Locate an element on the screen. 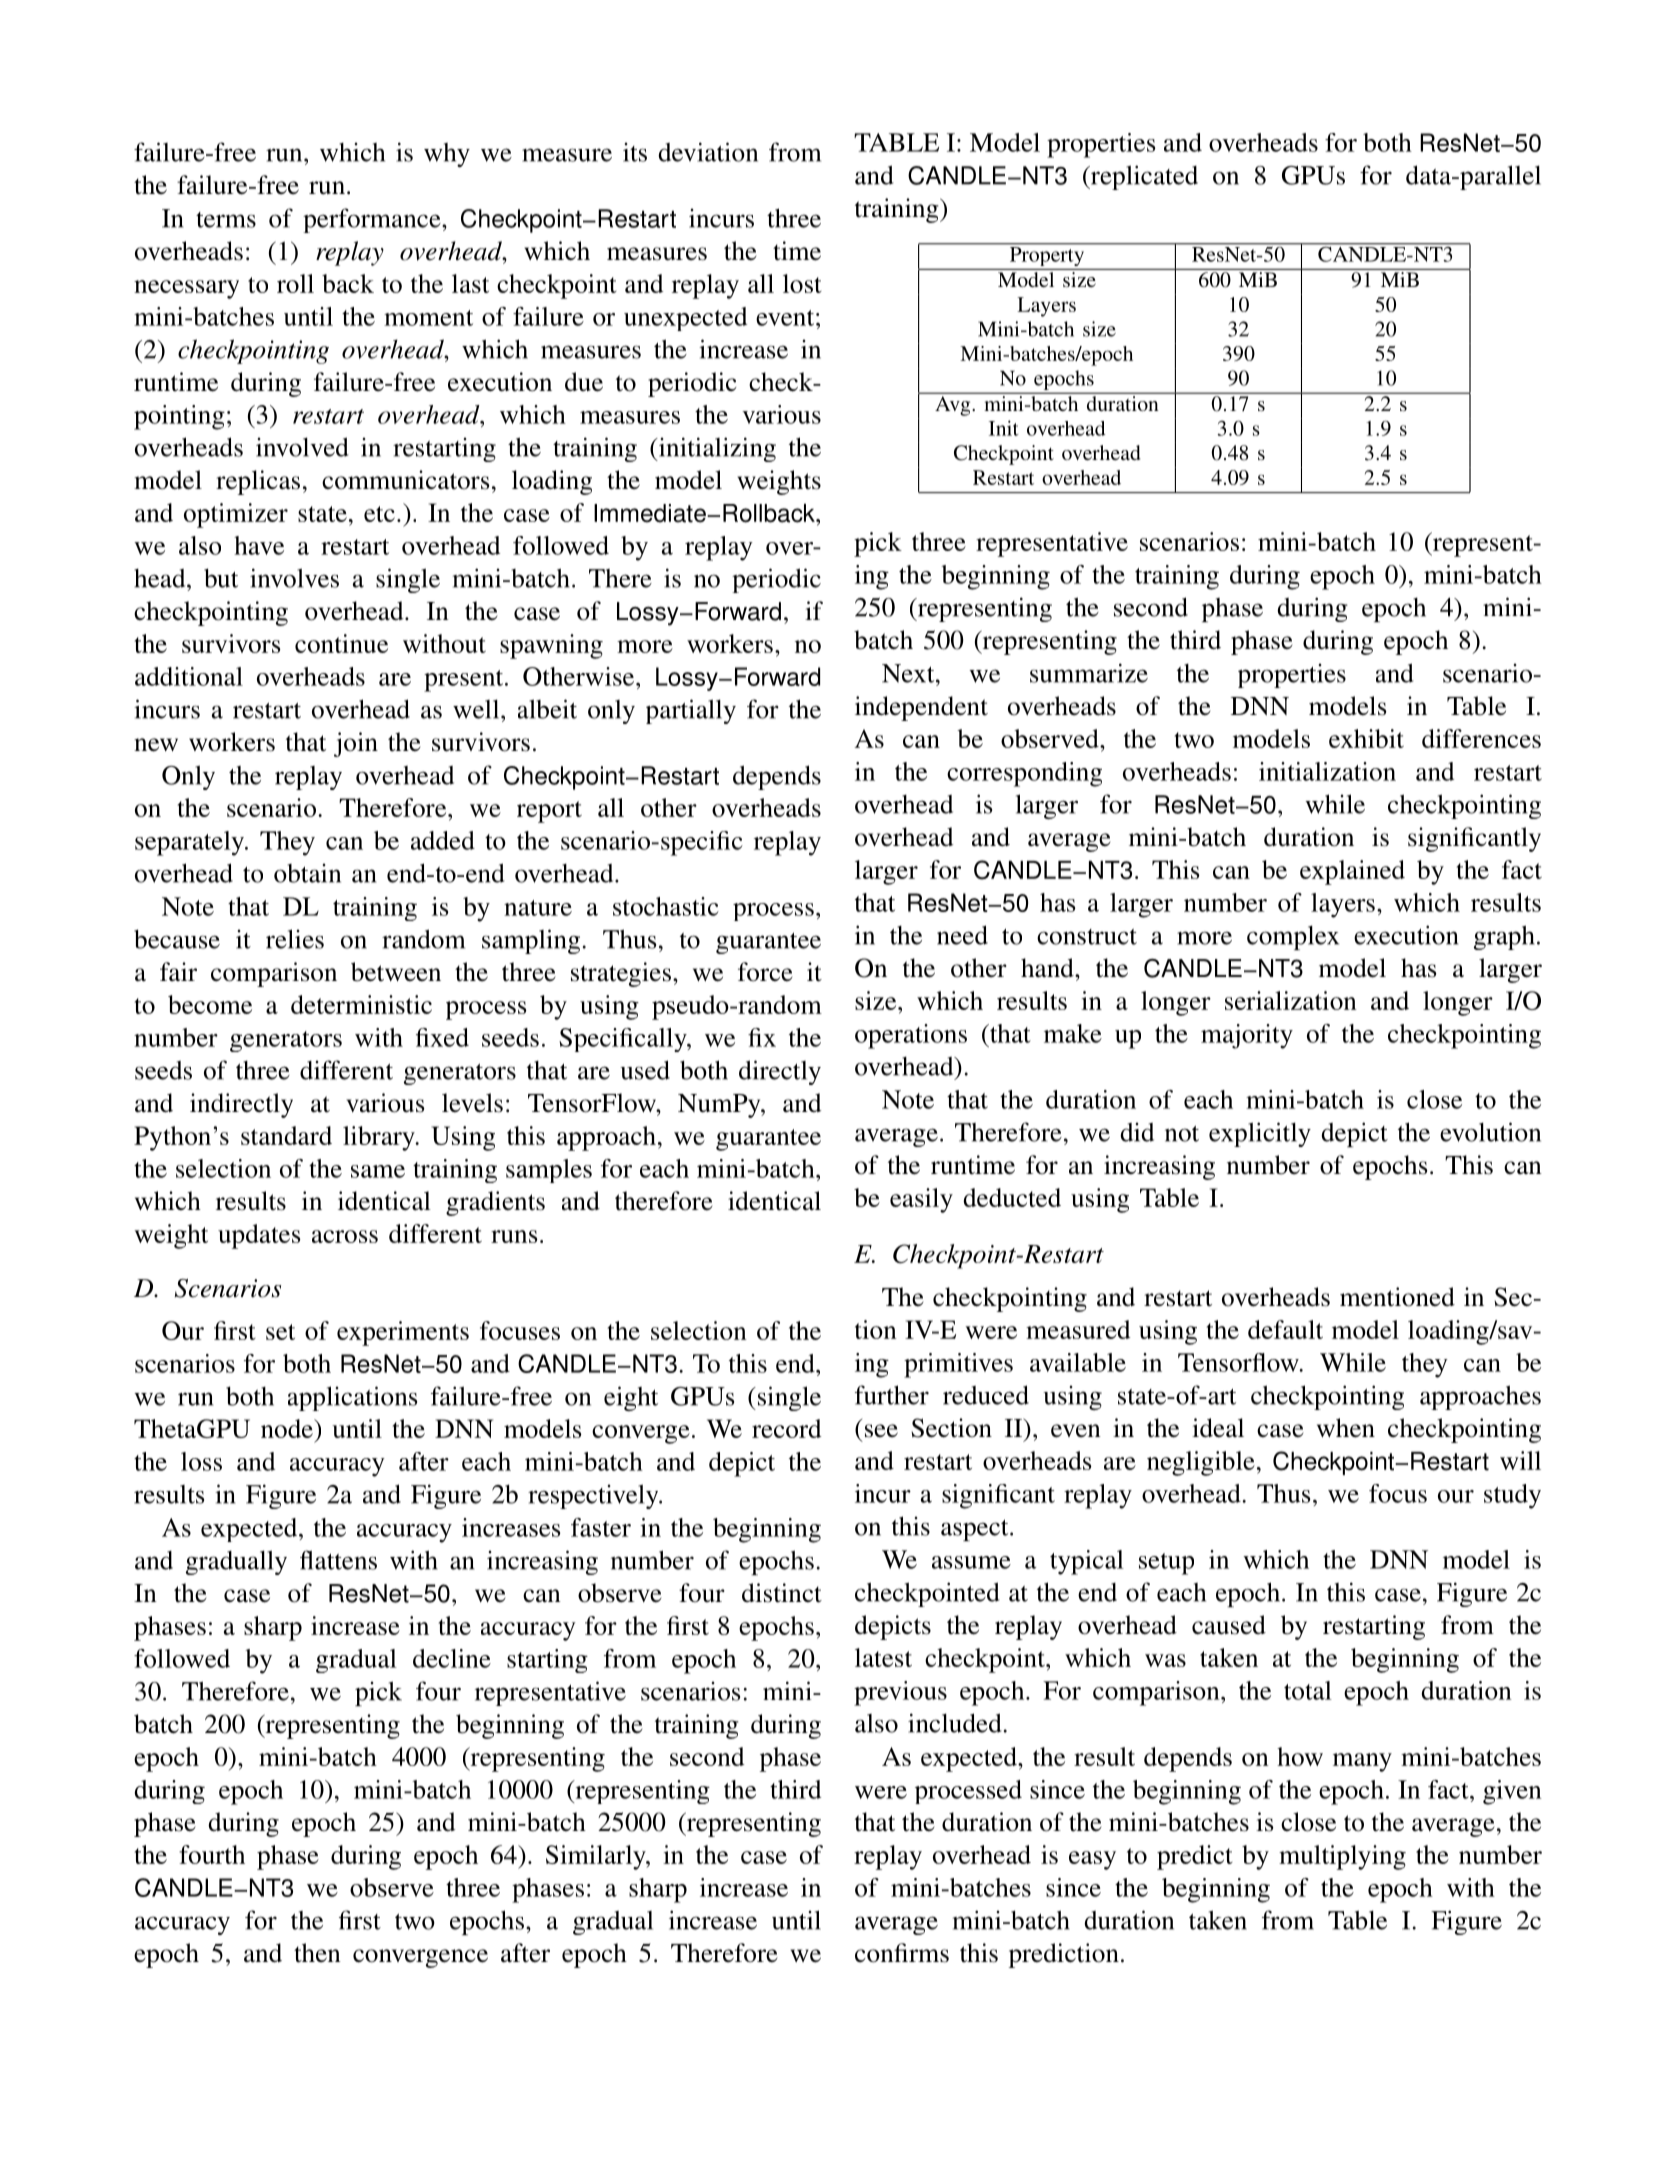  performance is located at coordinates (373, 220).
